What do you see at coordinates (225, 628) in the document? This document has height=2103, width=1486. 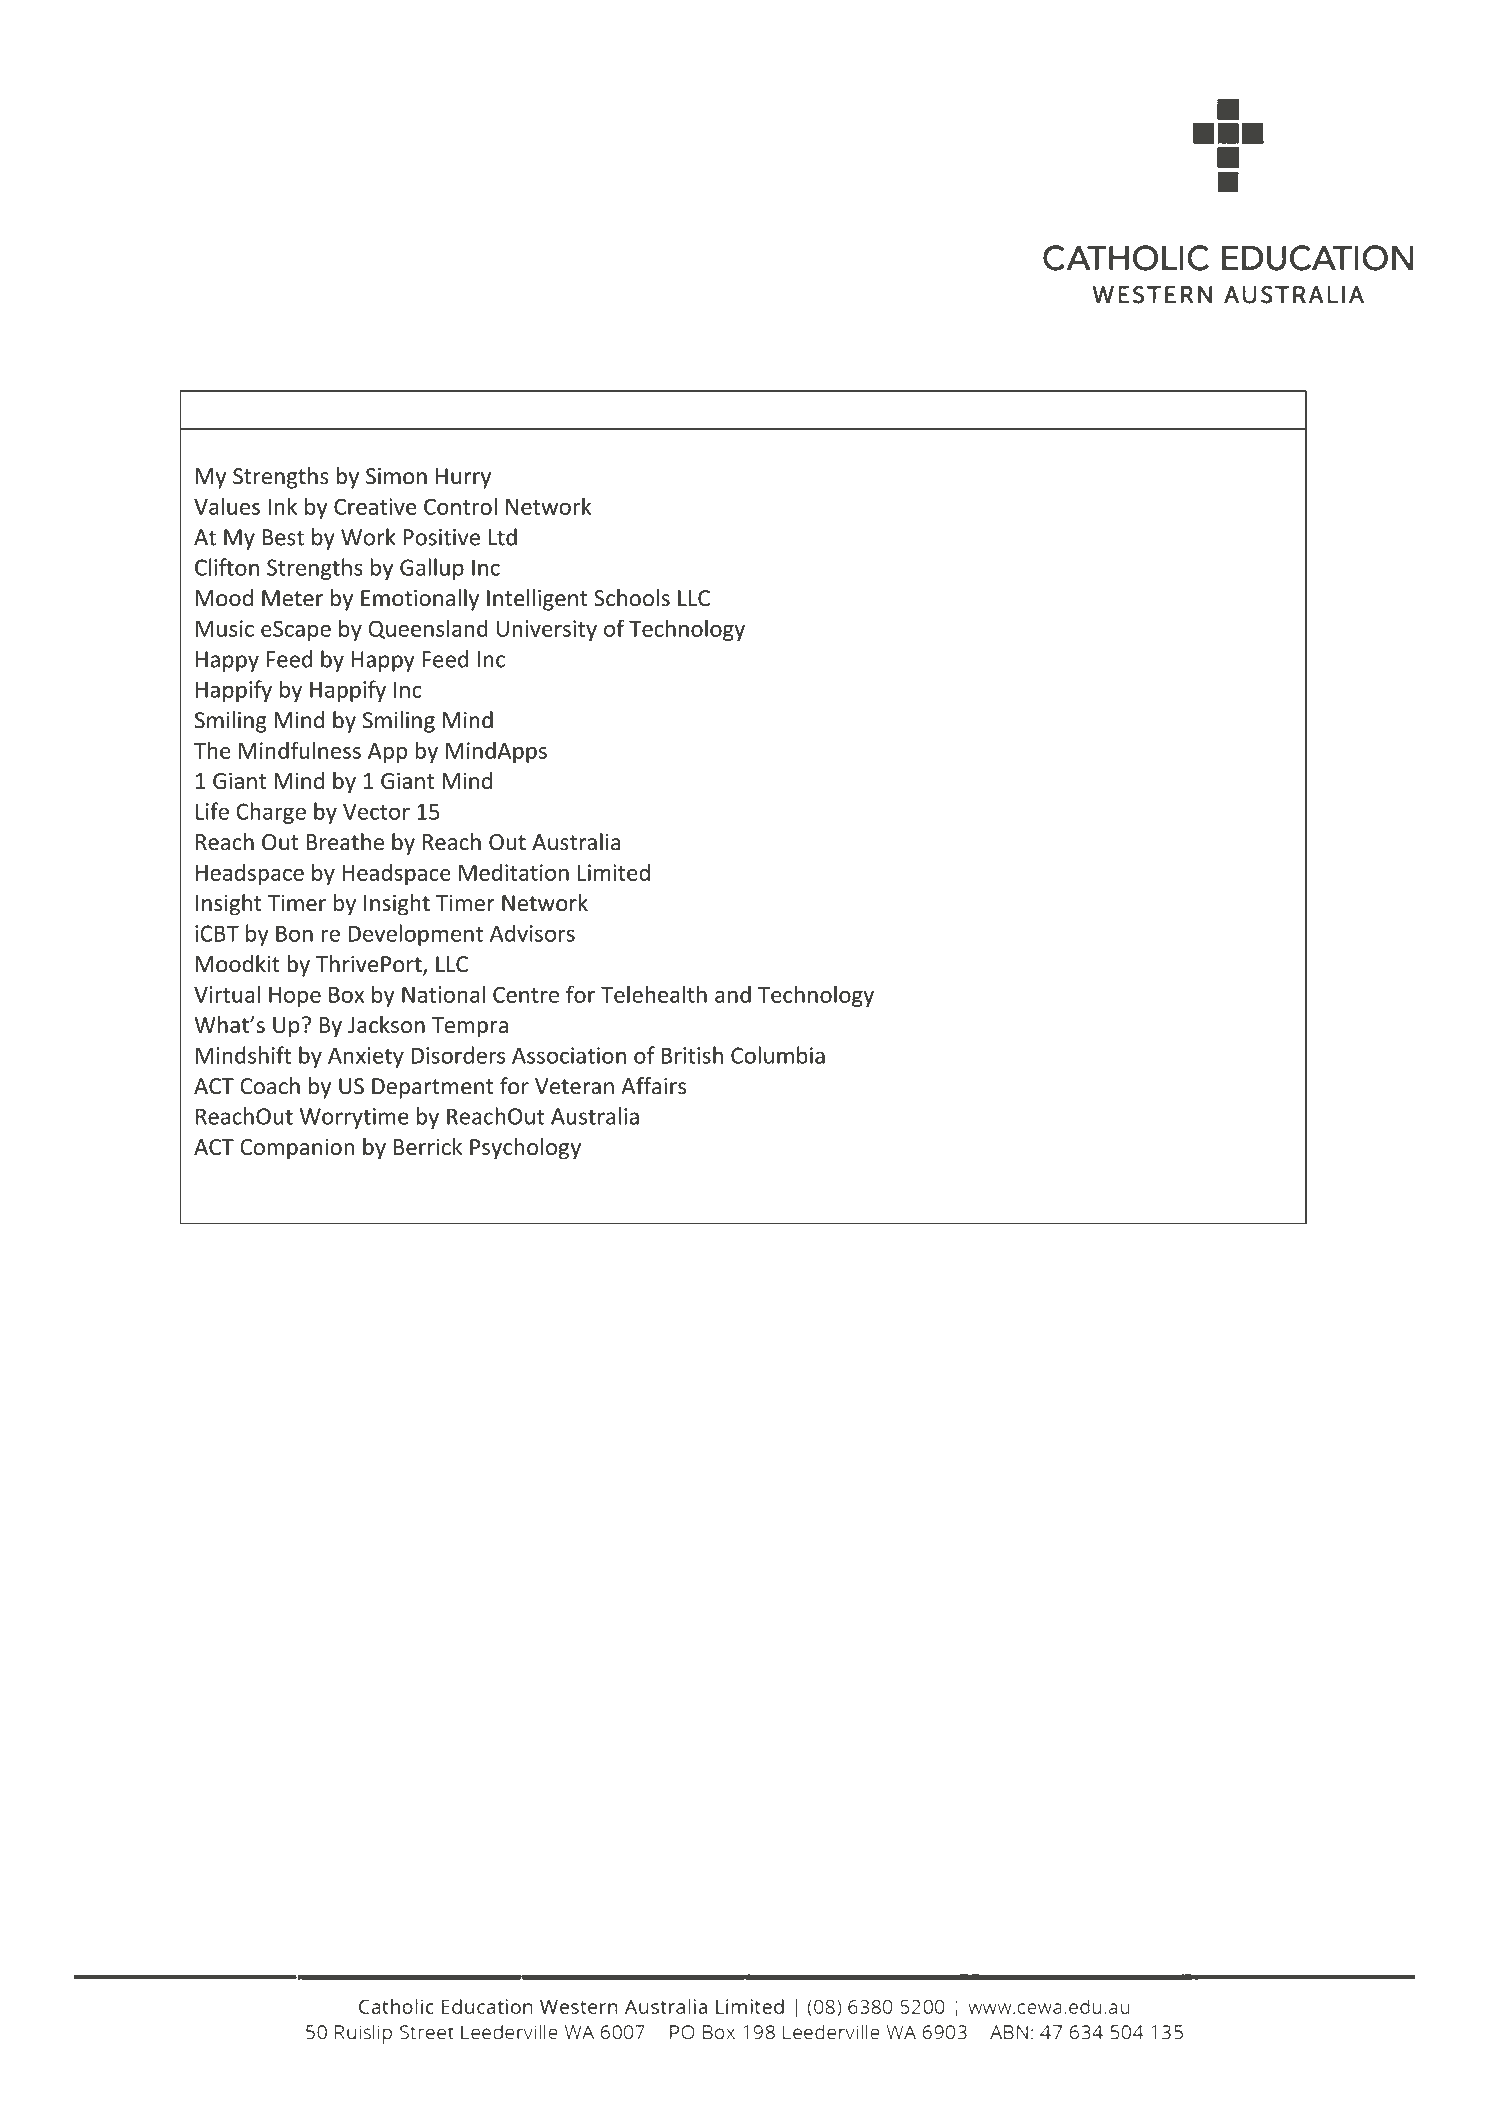 I see `Music` at bounding box center [225, 628].
